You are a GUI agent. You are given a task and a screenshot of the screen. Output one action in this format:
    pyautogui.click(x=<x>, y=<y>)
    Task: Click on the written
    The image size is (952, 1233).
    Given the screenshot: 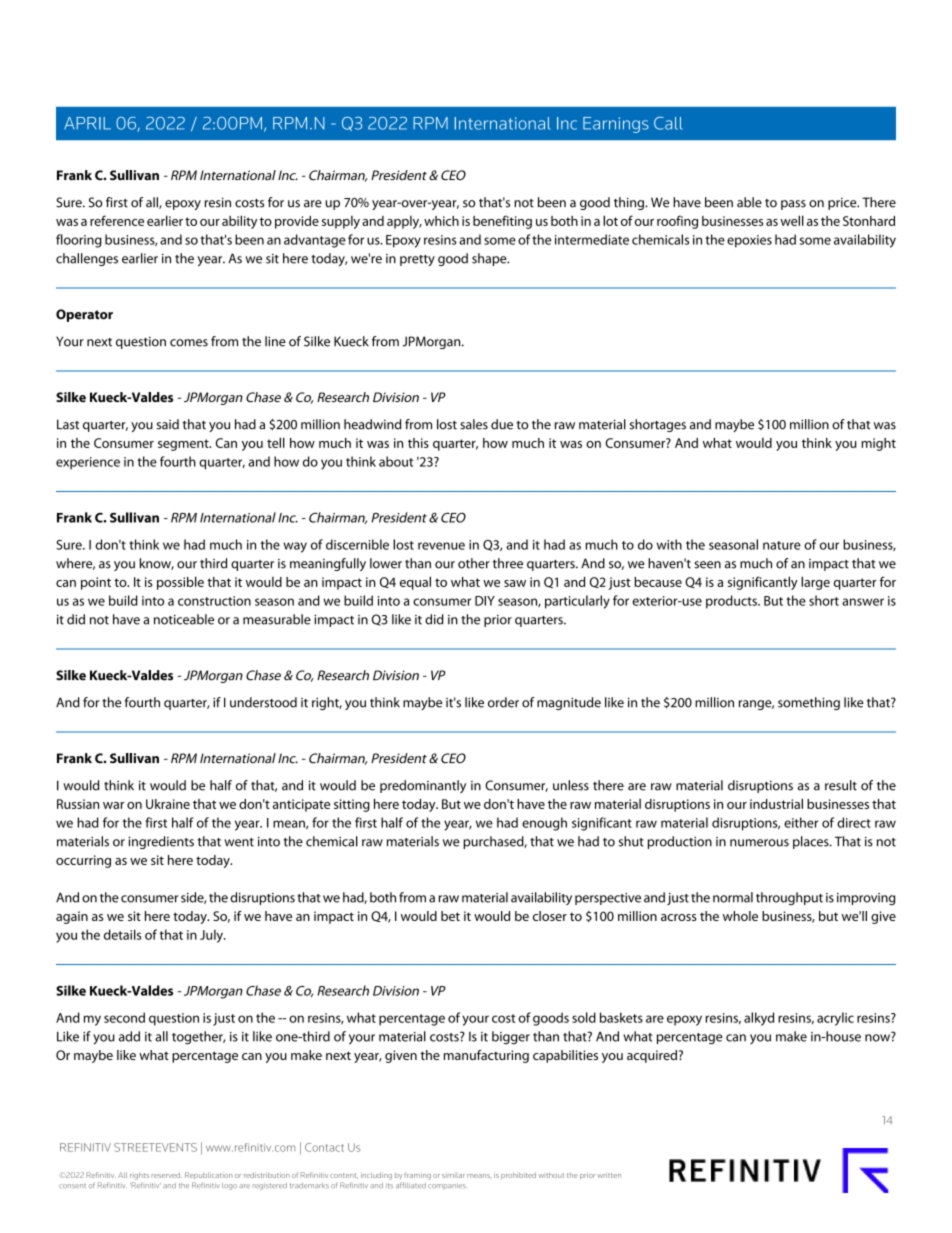 What is the action you would take?
    pyautogui.click(x=609, y=1175)
